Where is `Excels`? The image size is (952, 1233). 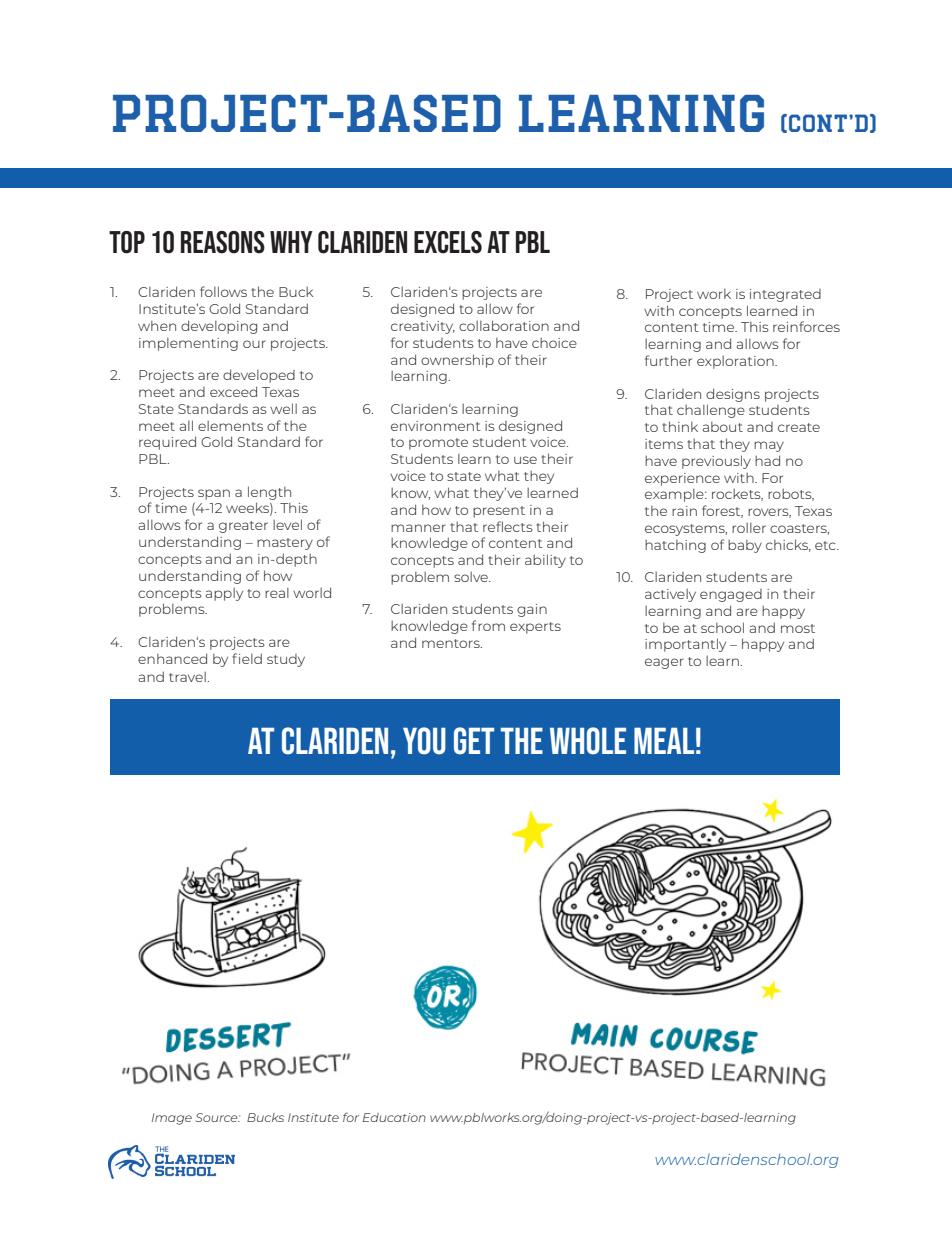 Excels is located at coordinates (448, 242).
